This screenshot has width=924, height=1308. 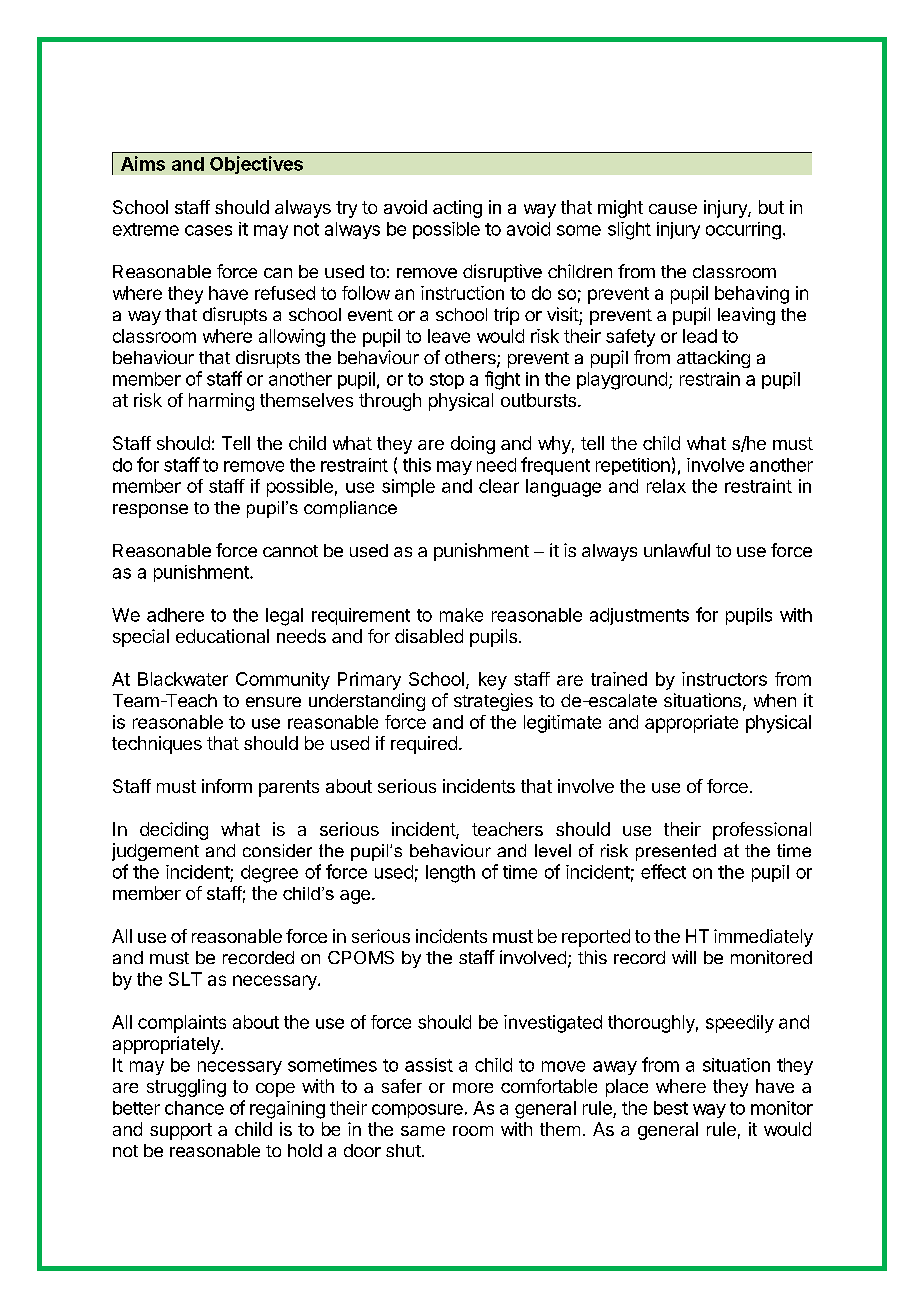 I want to click on disabled, so click(x=429, y=636).
